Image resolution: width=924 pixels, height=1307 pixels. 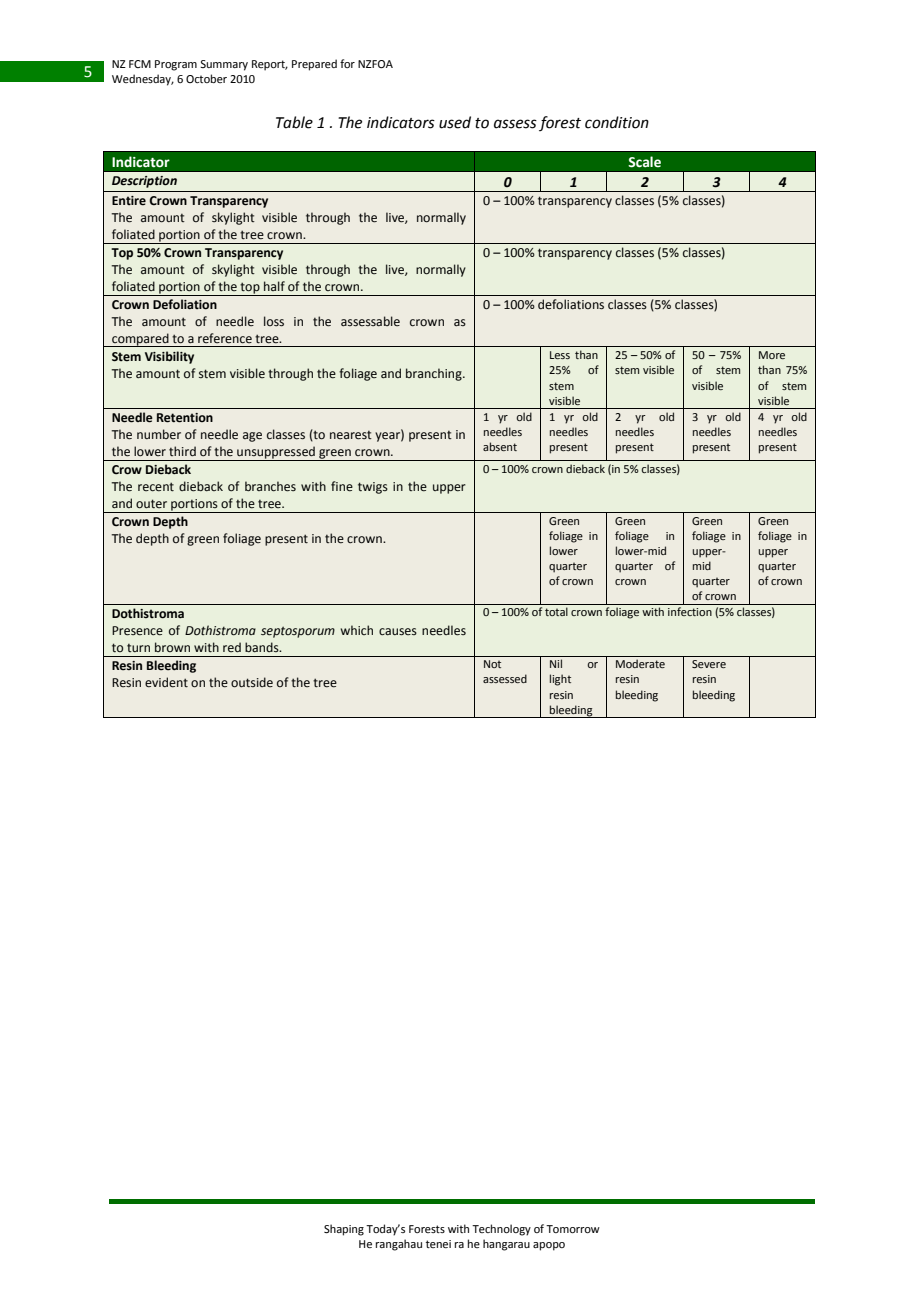 I want to click on condition, so click(x=617, y=122).
